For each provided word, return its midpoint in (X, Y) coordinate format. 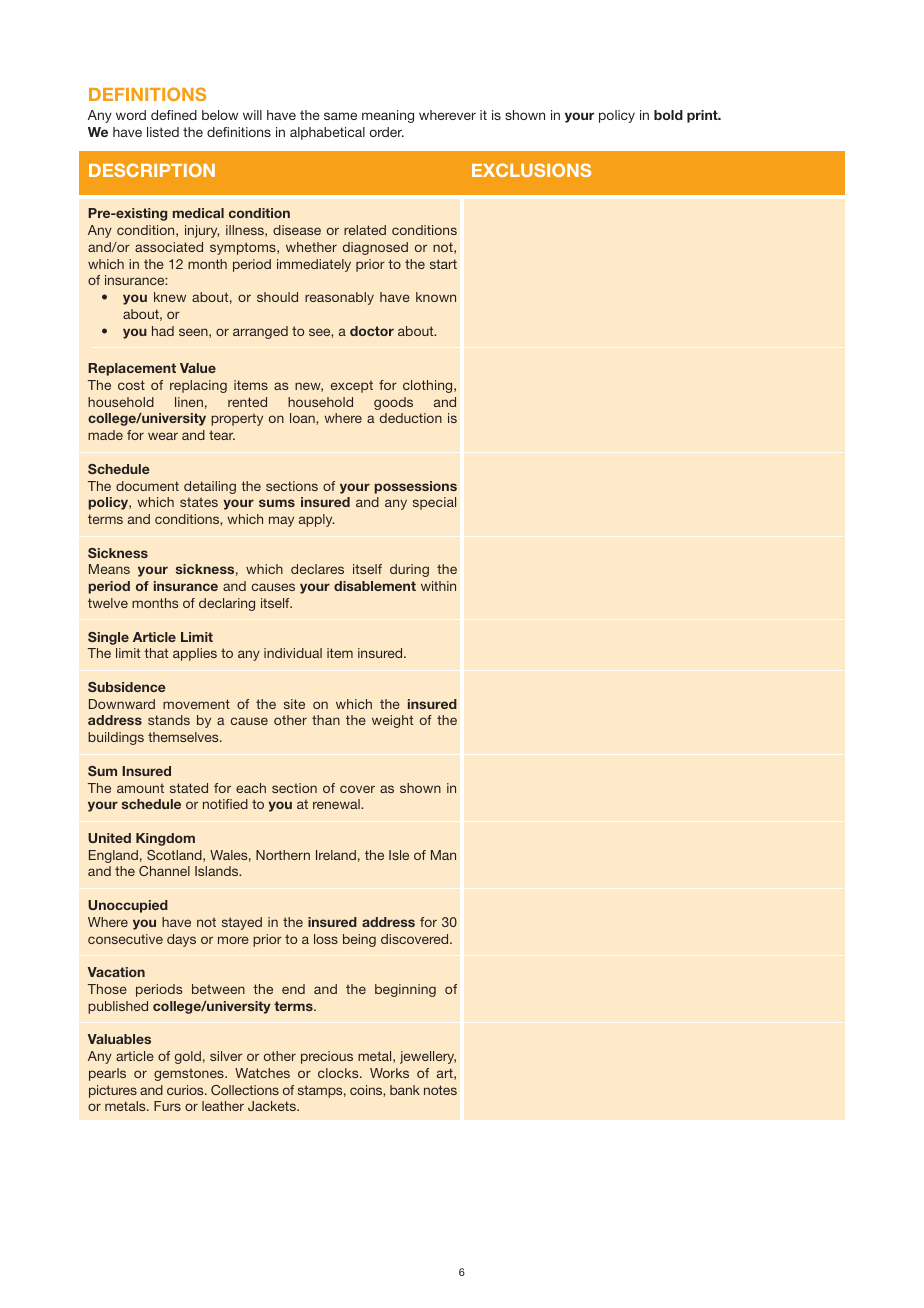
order (387, 132)
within (438, 586)
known (436, 297)
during (409, 570)
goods (393, 403)
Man (443, 855)
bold (668, 115)
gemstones (190, 1074)
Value (198, 368)
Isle (399, 855)
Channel (164, 871)
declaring (227, 604)
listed (163, 132)
